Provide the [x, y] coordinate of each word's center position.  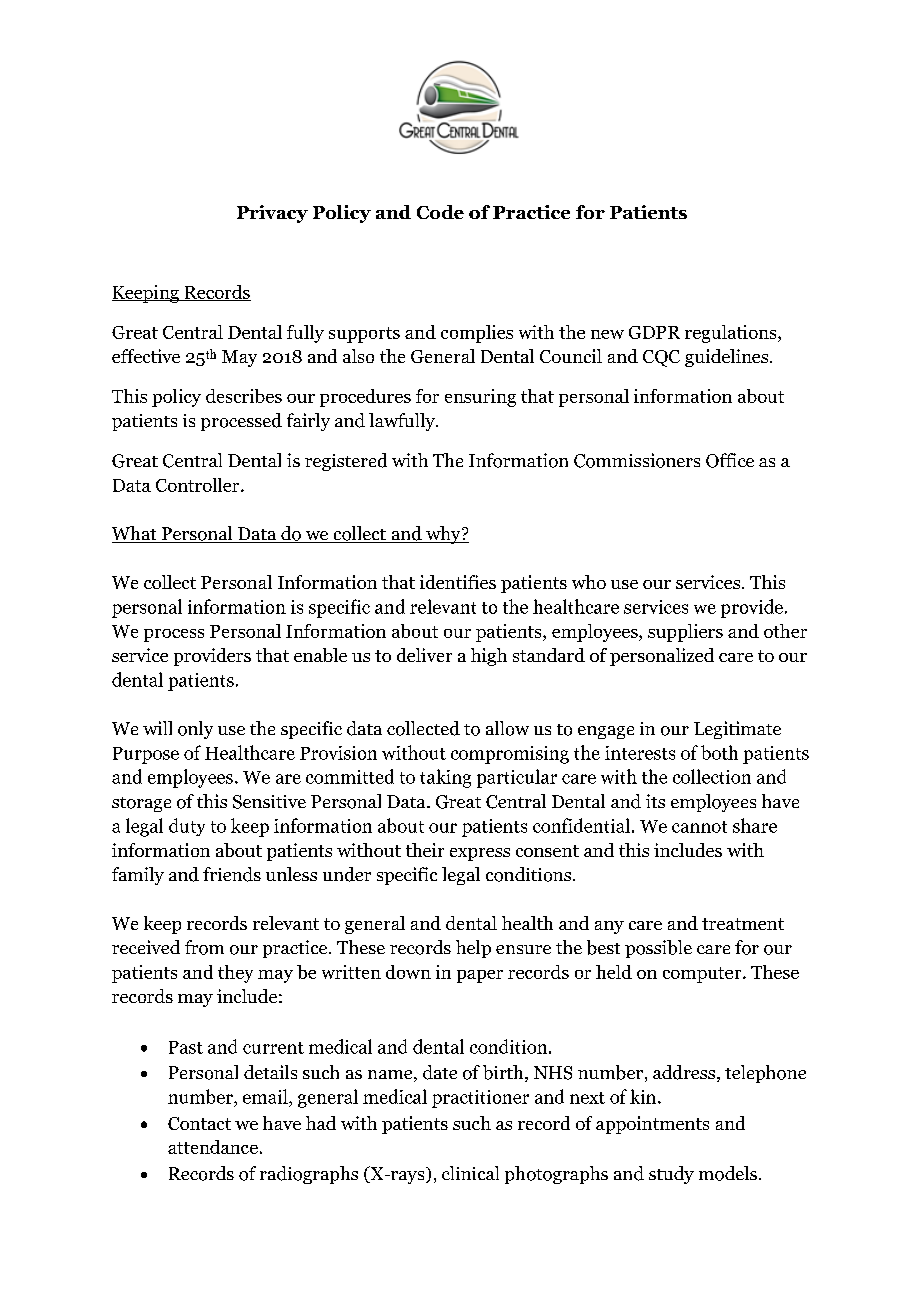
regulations [732, 334]
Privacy [272, 214]
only [195, 730]
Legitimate [737, 730]
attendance [213, 1147]
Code [440, 212]
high [489, 657]
